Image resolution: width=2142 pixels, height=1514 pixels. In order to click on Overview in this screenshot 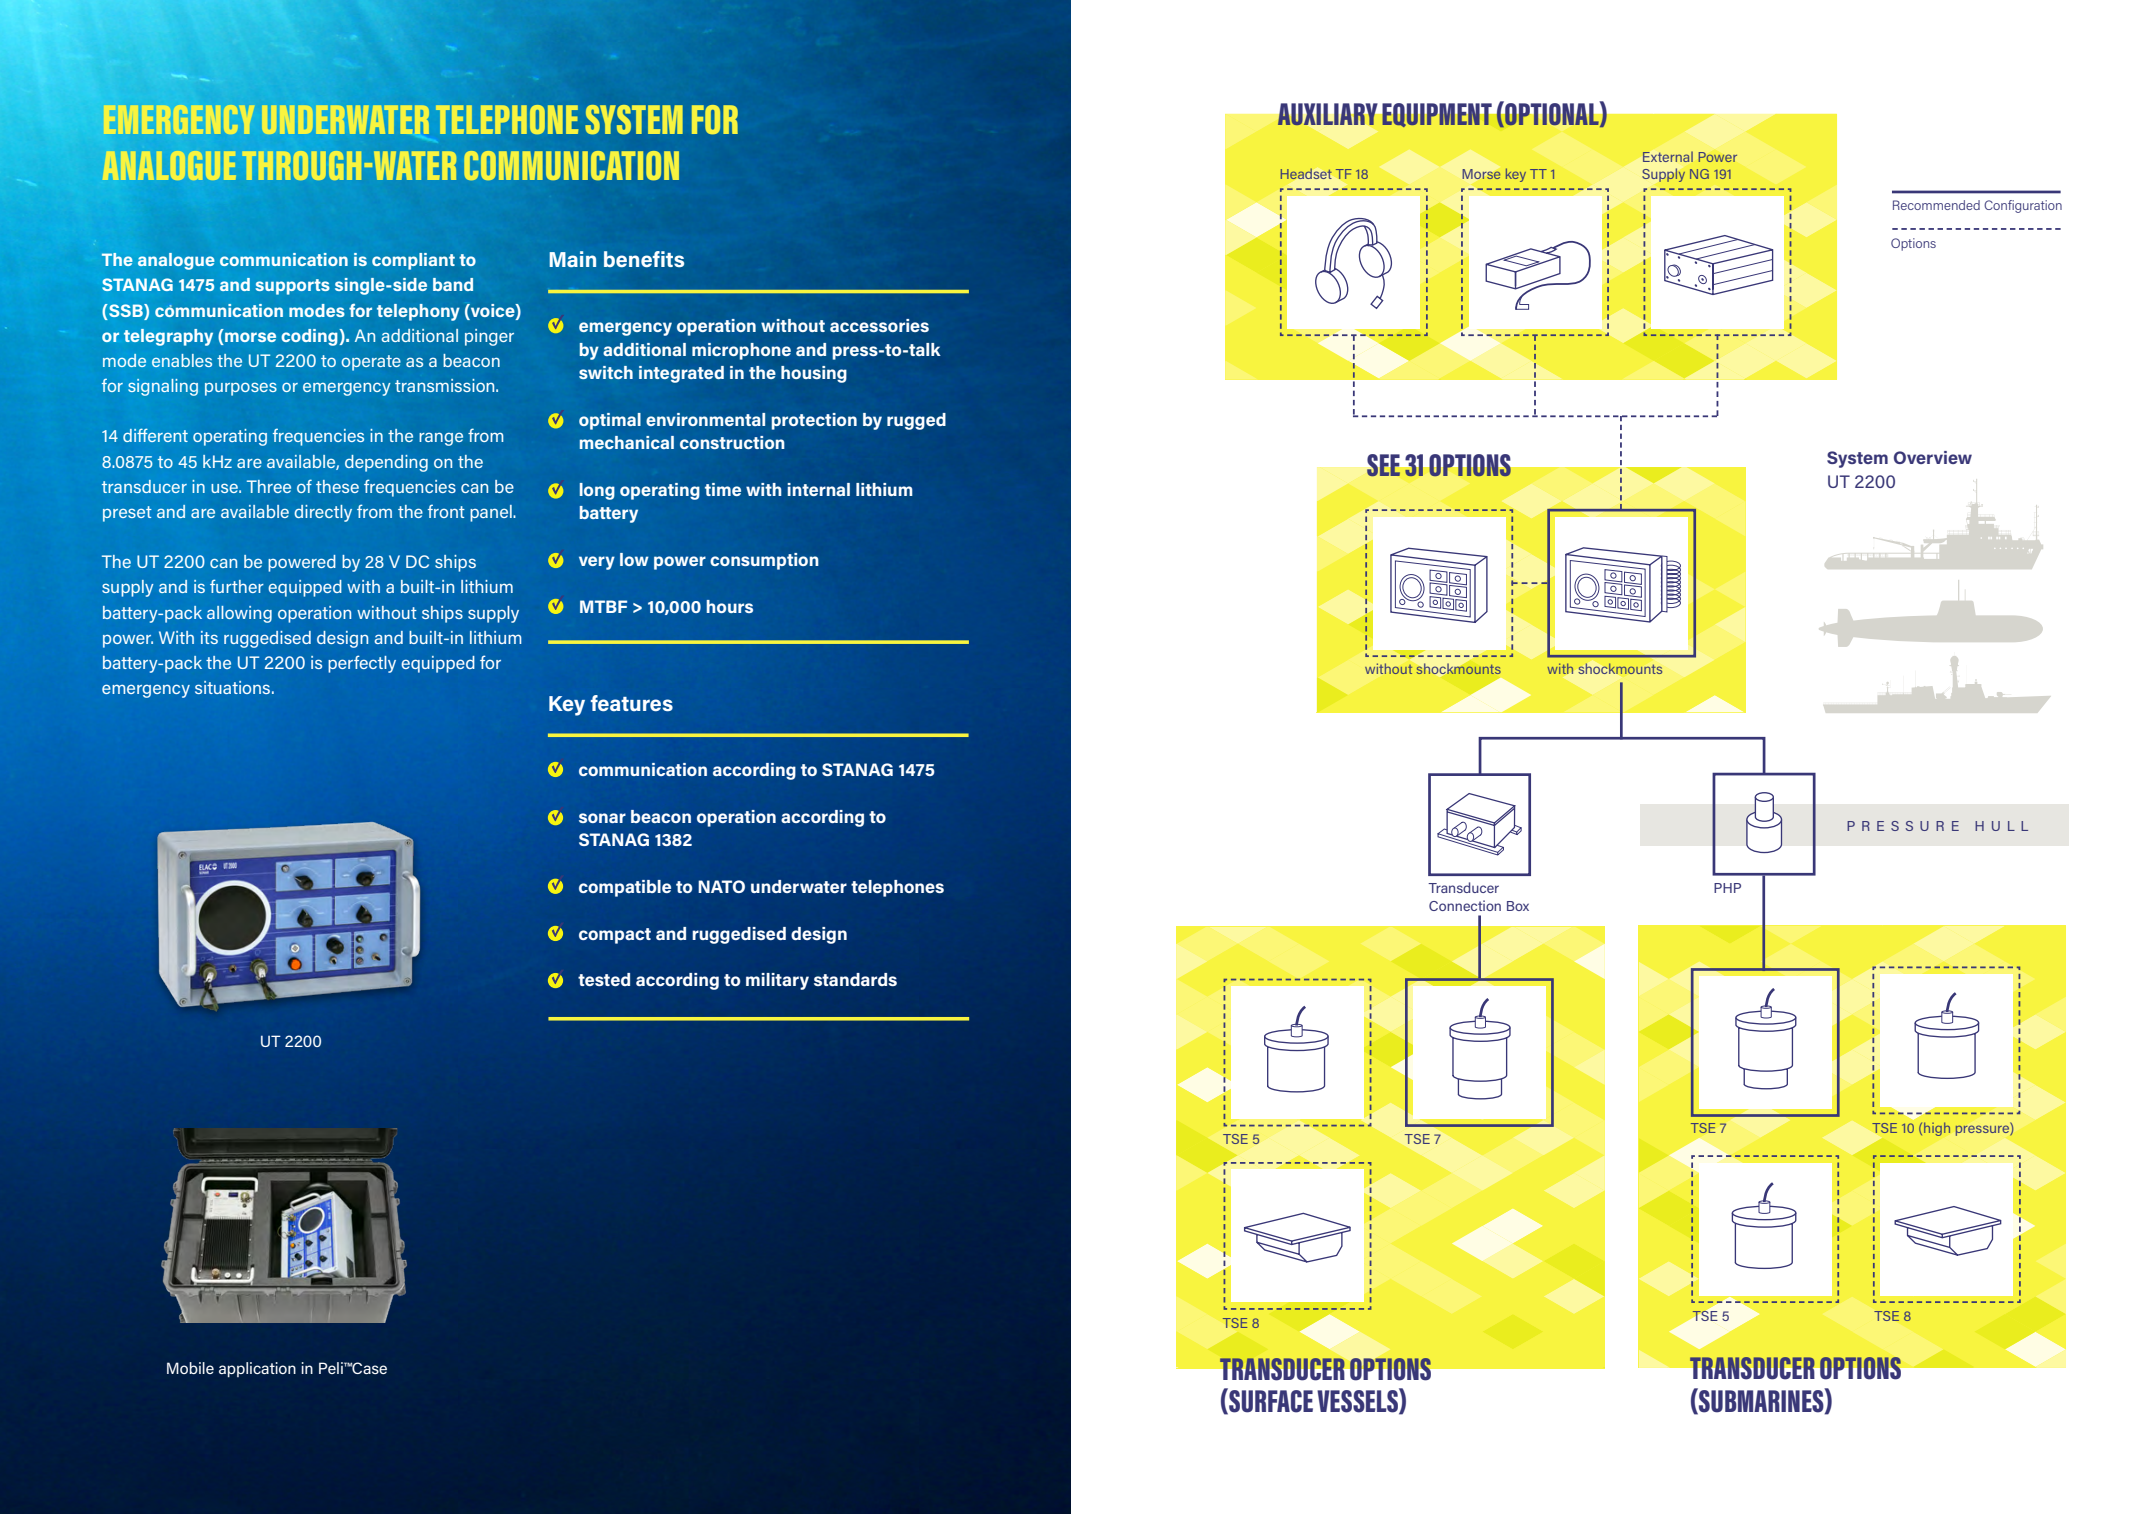, I will do `click(1933, 457)`.
